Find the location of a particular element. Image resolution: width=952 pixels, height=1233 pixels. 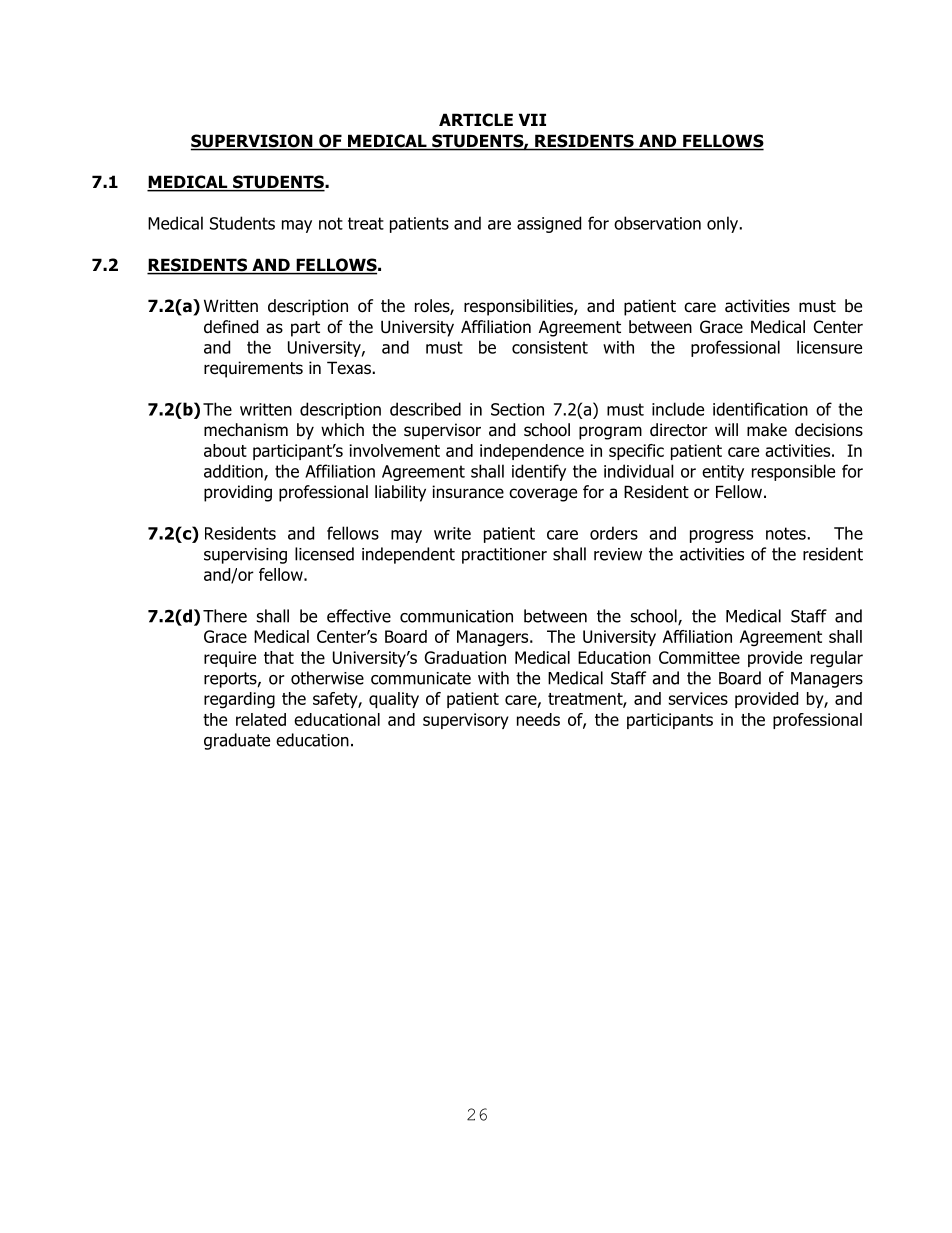

VII is located at coordinates (532, 119).
